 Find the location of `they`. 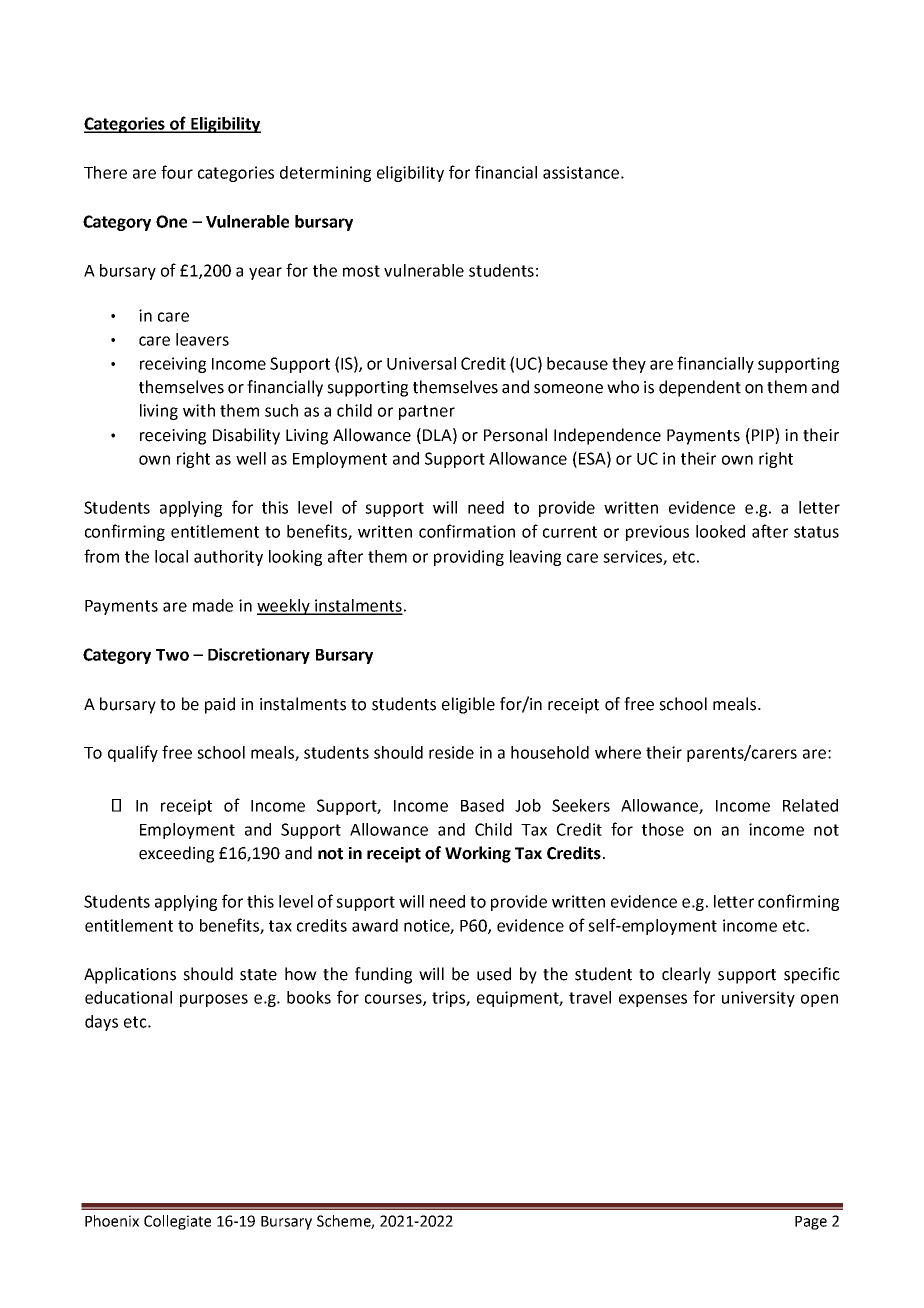

they is located at coordinates (629, 365).
